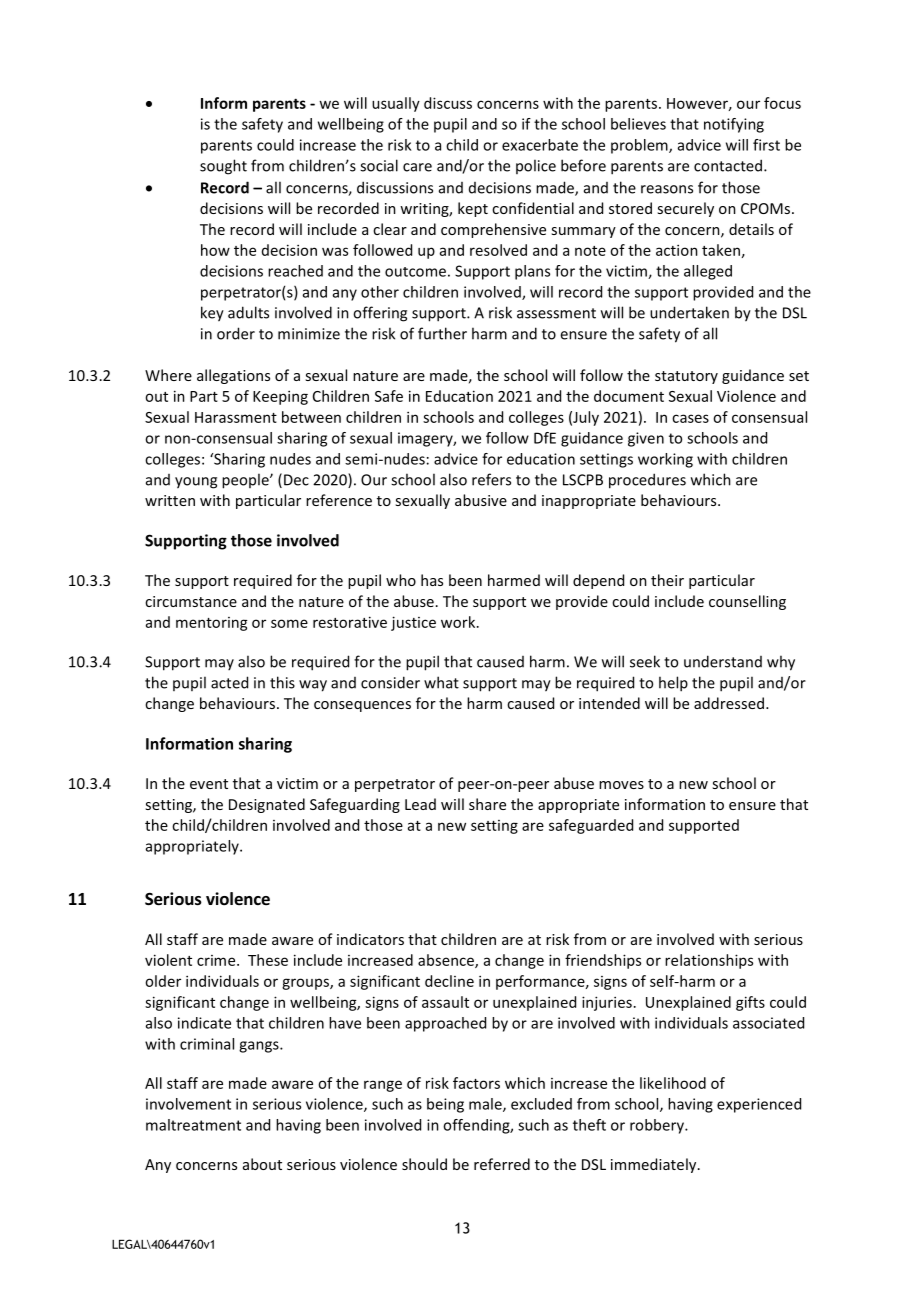 The width and height of the image is (924, 1308). What do you see at coordinates (217, 960) in the image?
I see `crime` at bounding box center [217, 960].
